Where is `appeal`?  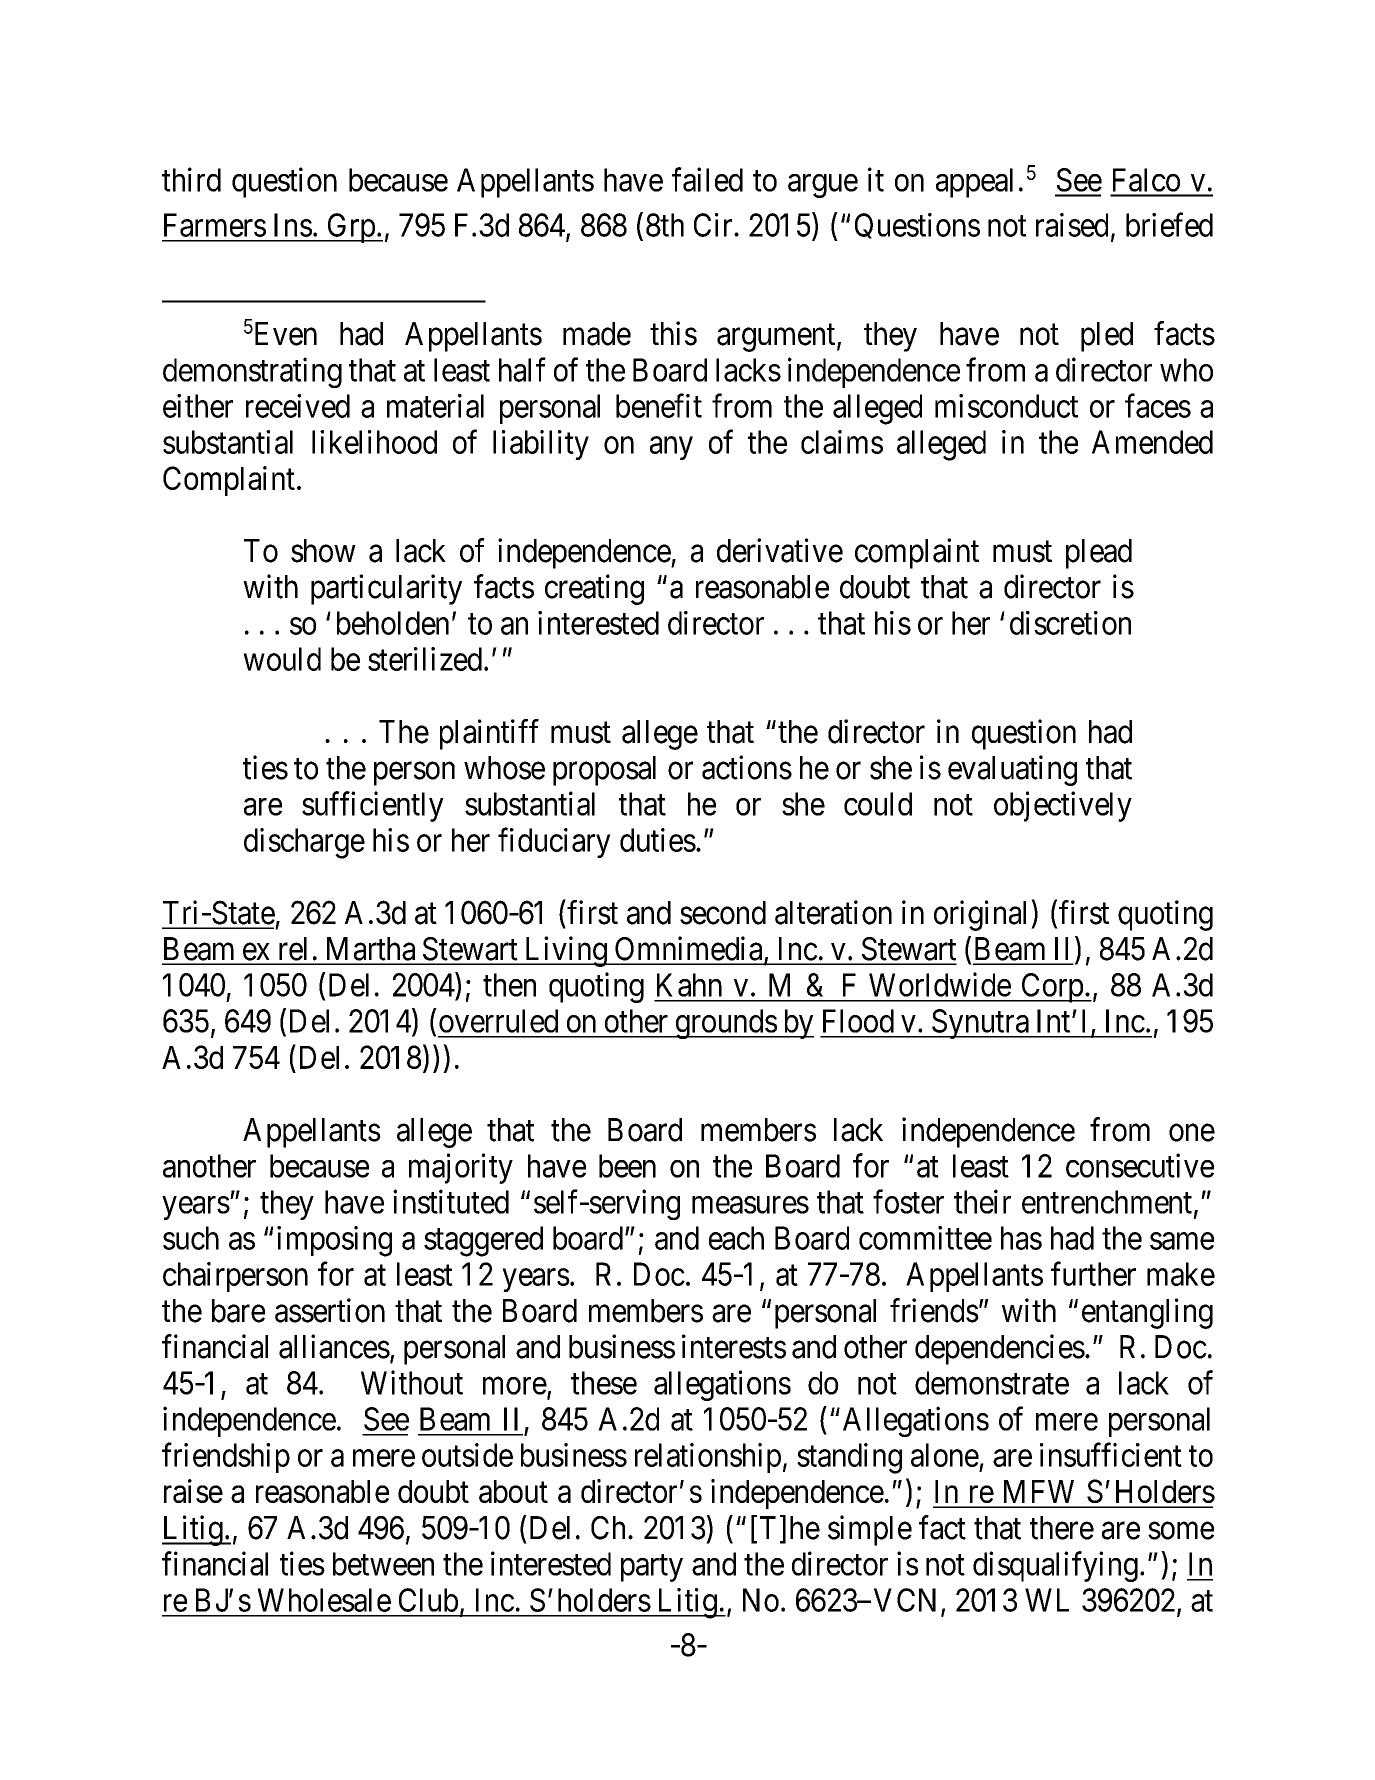 appeal is located at coordinates (974, 183).
